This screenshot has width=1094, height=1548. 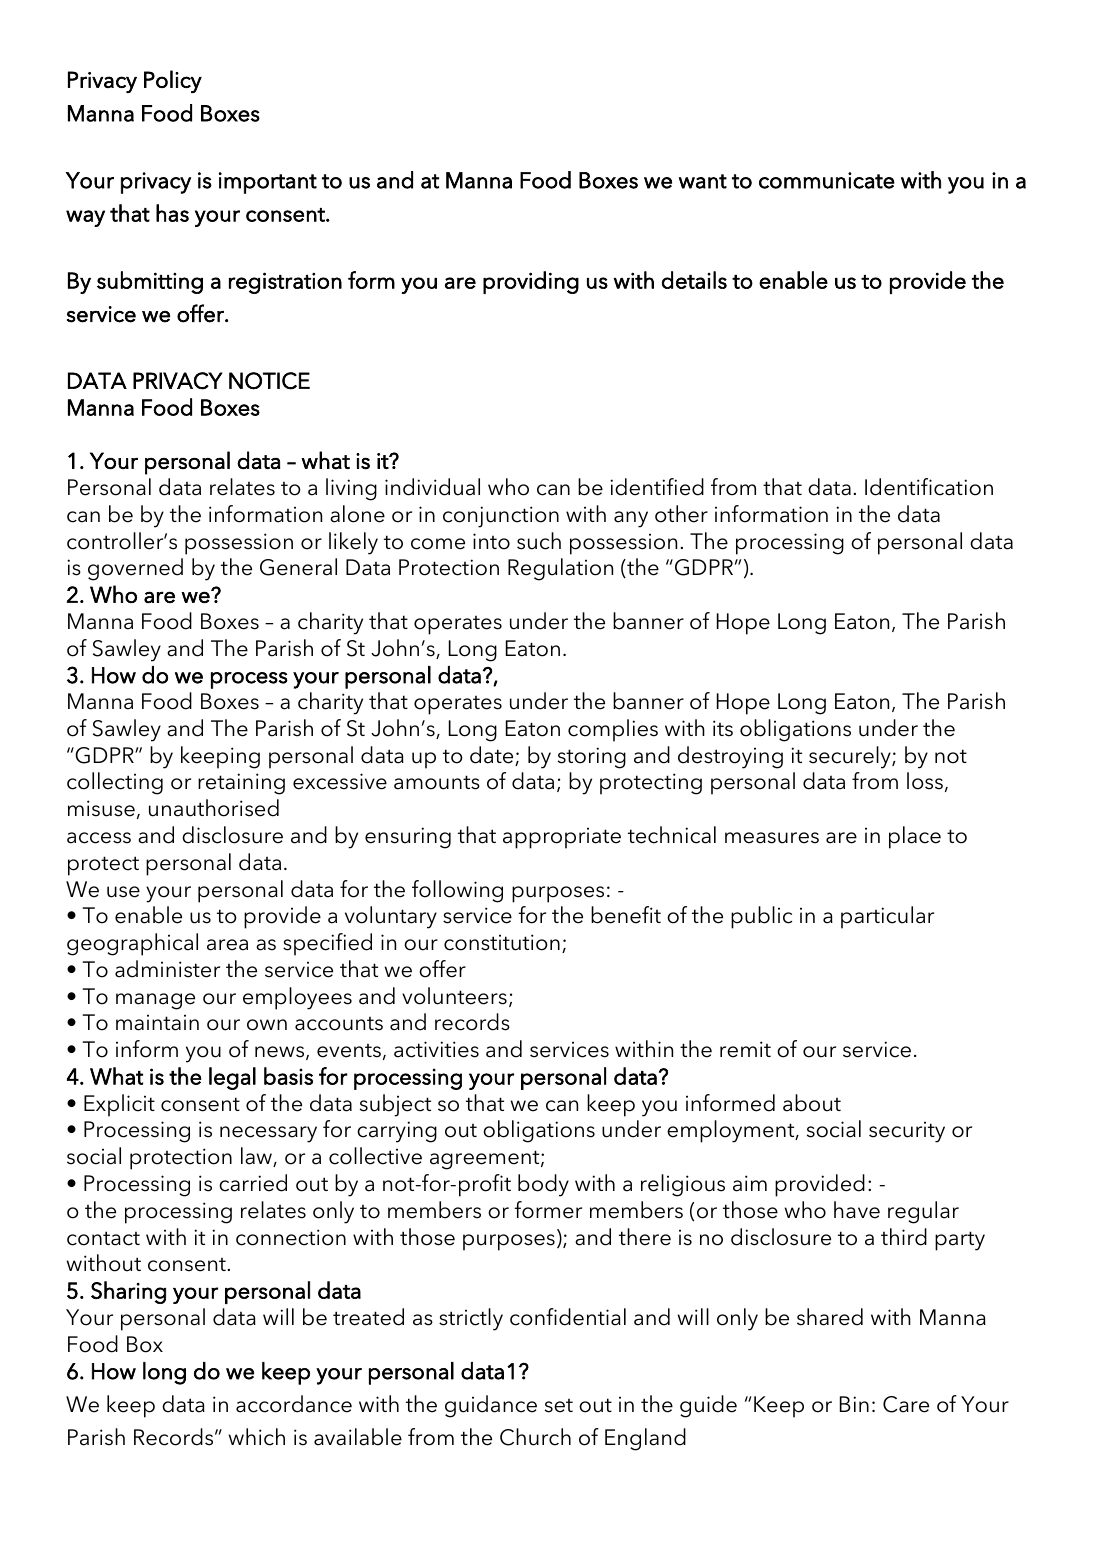 What do you see at coordinates (135, 569) in the screenshot?
I see `governed` at bounding box center [135, 569].
